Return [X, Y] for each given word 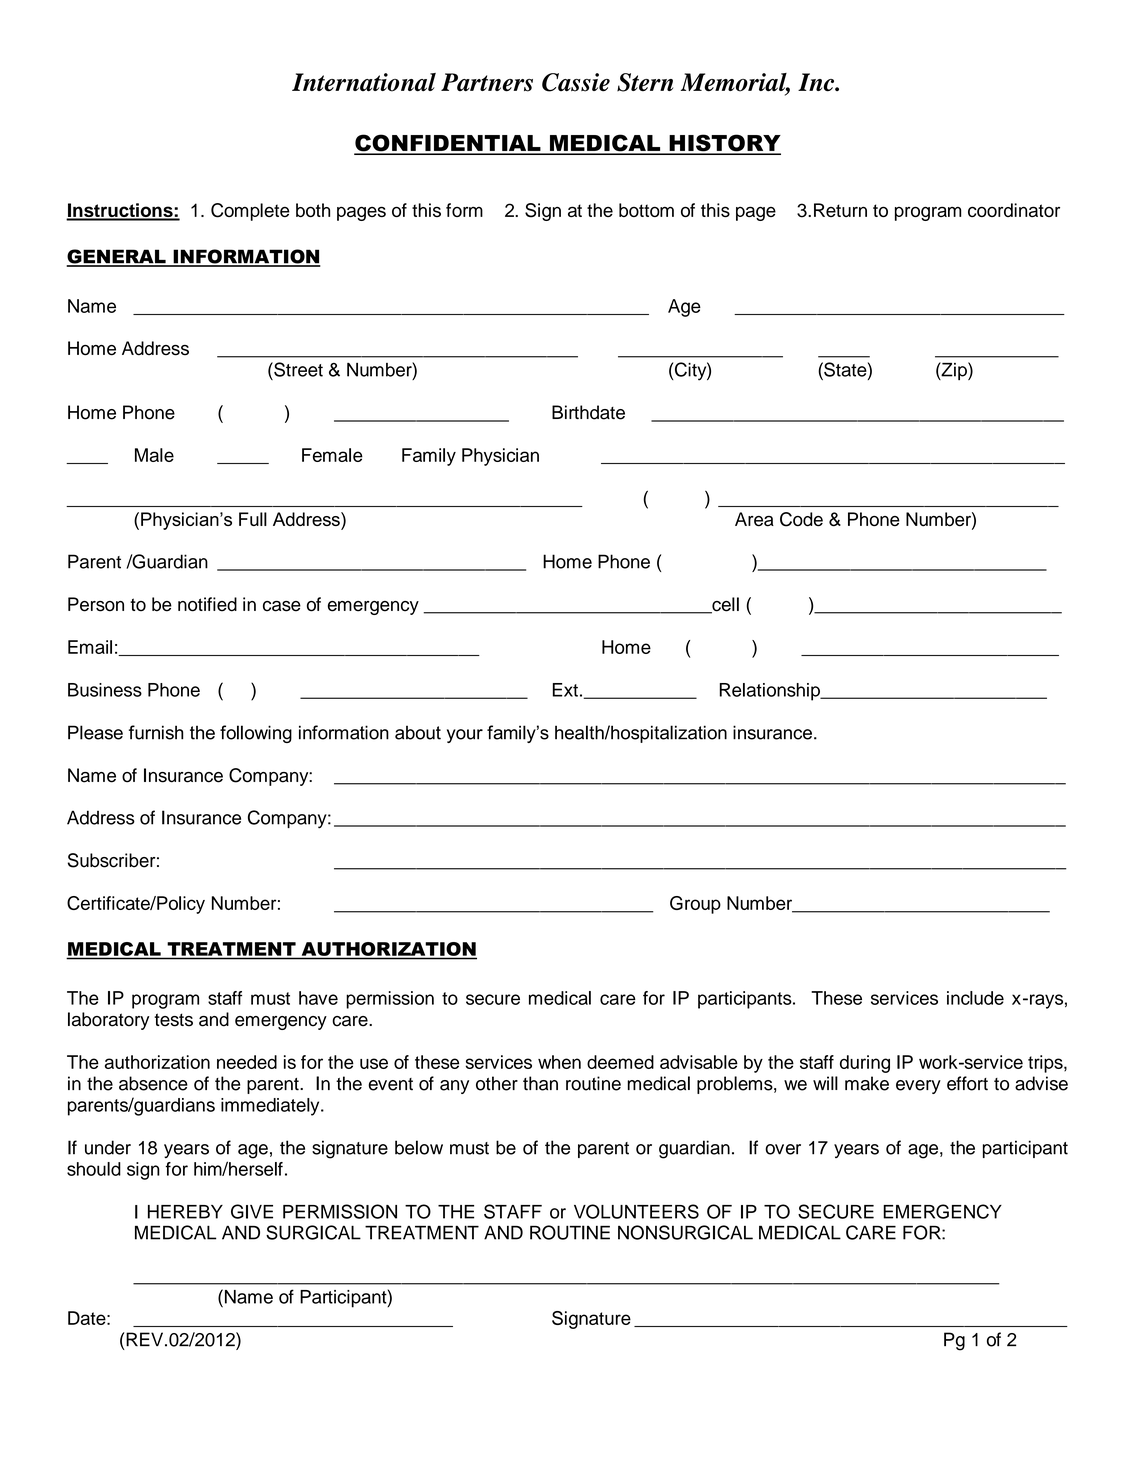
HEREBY [185, 1212]
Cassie [576, 82]
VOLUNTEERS [636, 1211]
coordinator [1014, 210]
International [364, 82]
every [918, 1087]
